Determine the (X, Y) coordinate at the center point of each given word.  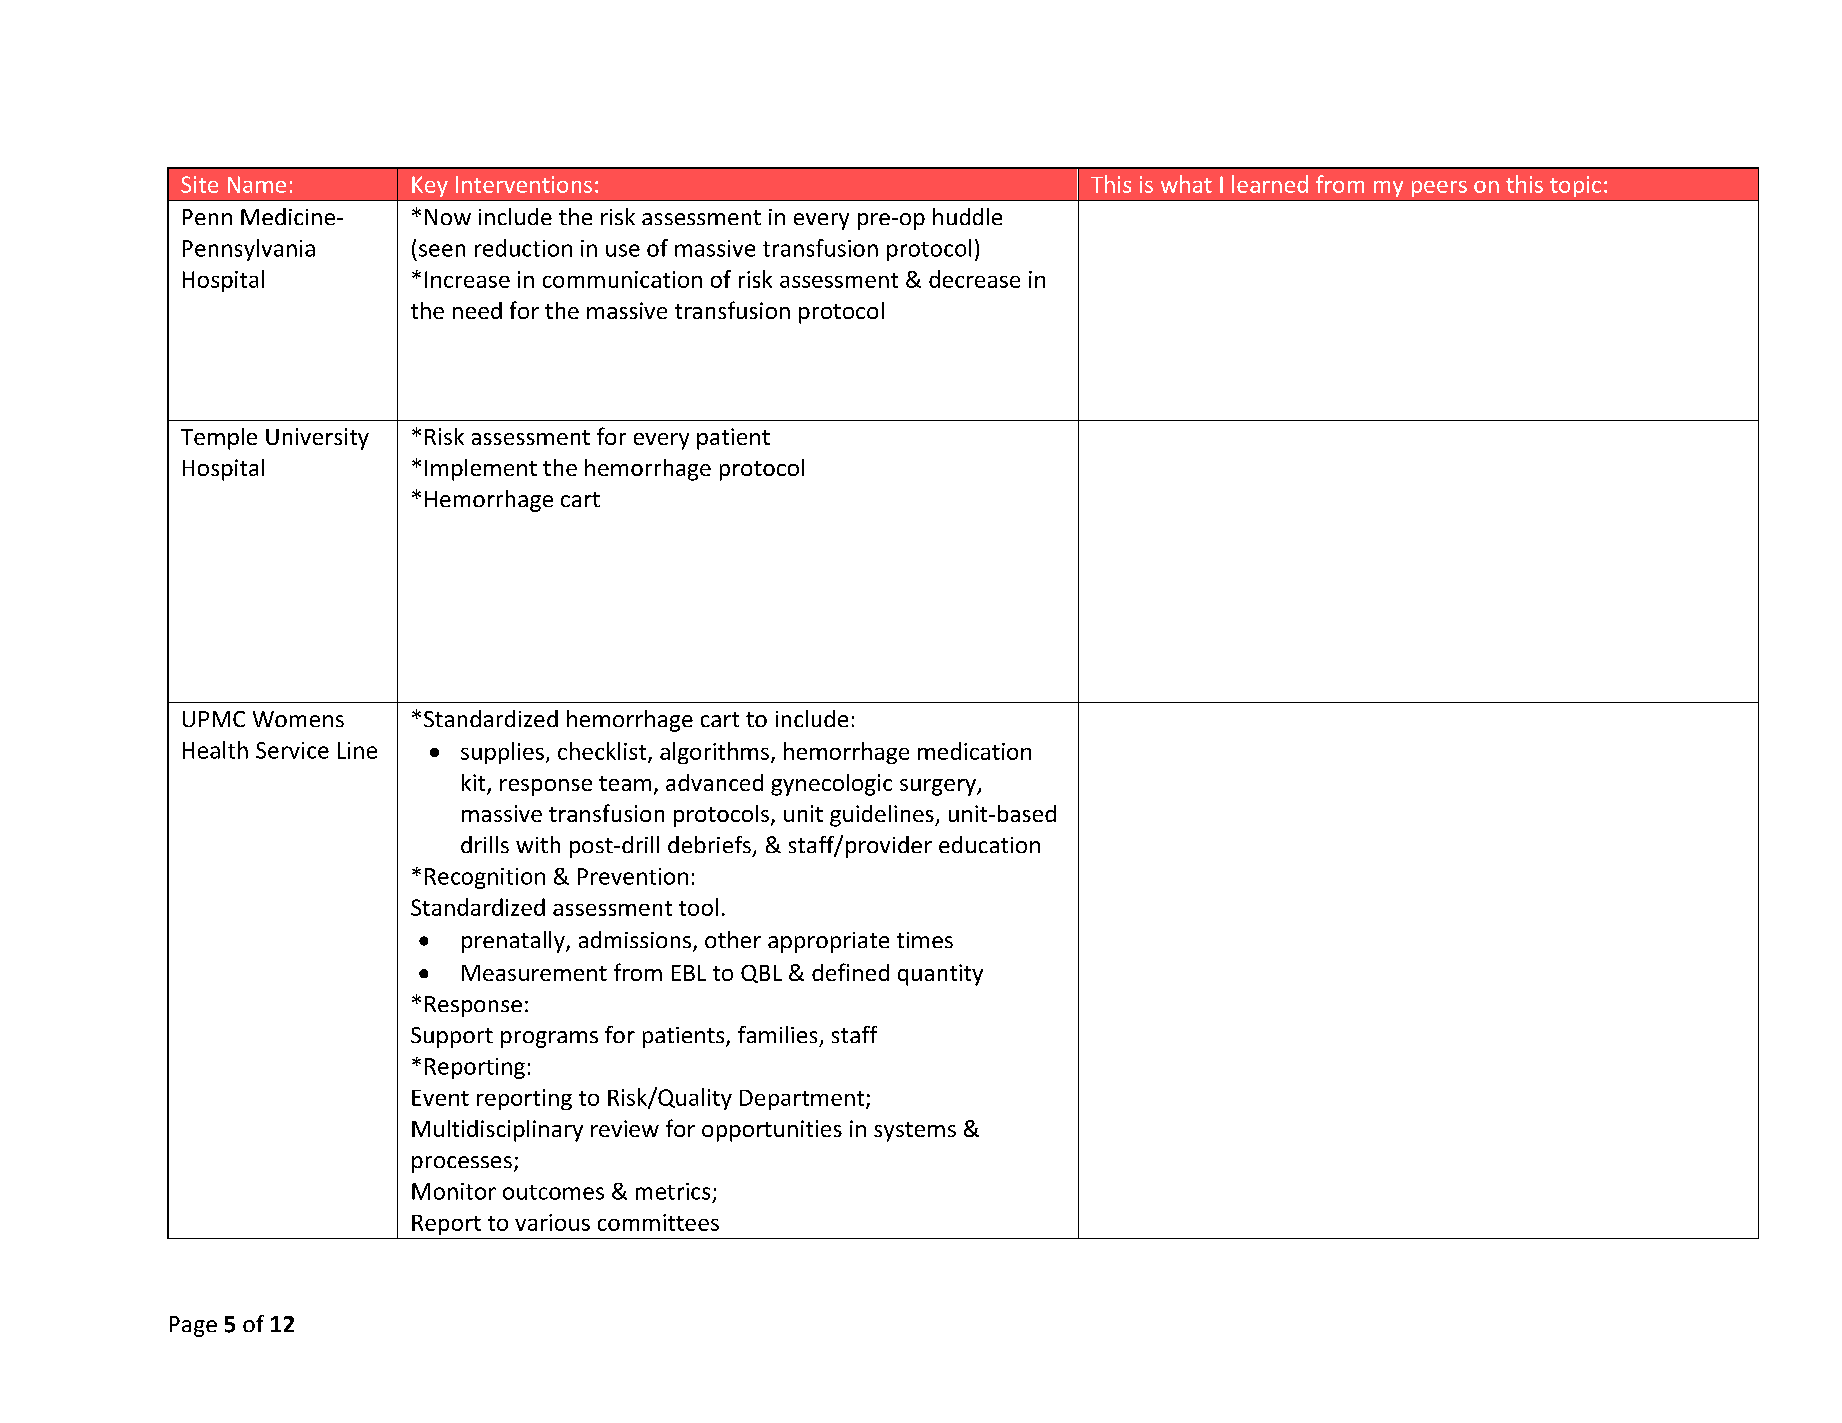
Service (292, 750)
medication (974, 751)
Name (257, 184)
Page (193, 1326)
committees (658, 1222)
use (623, 250)
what (1186, 184)
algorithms (714, 753)
